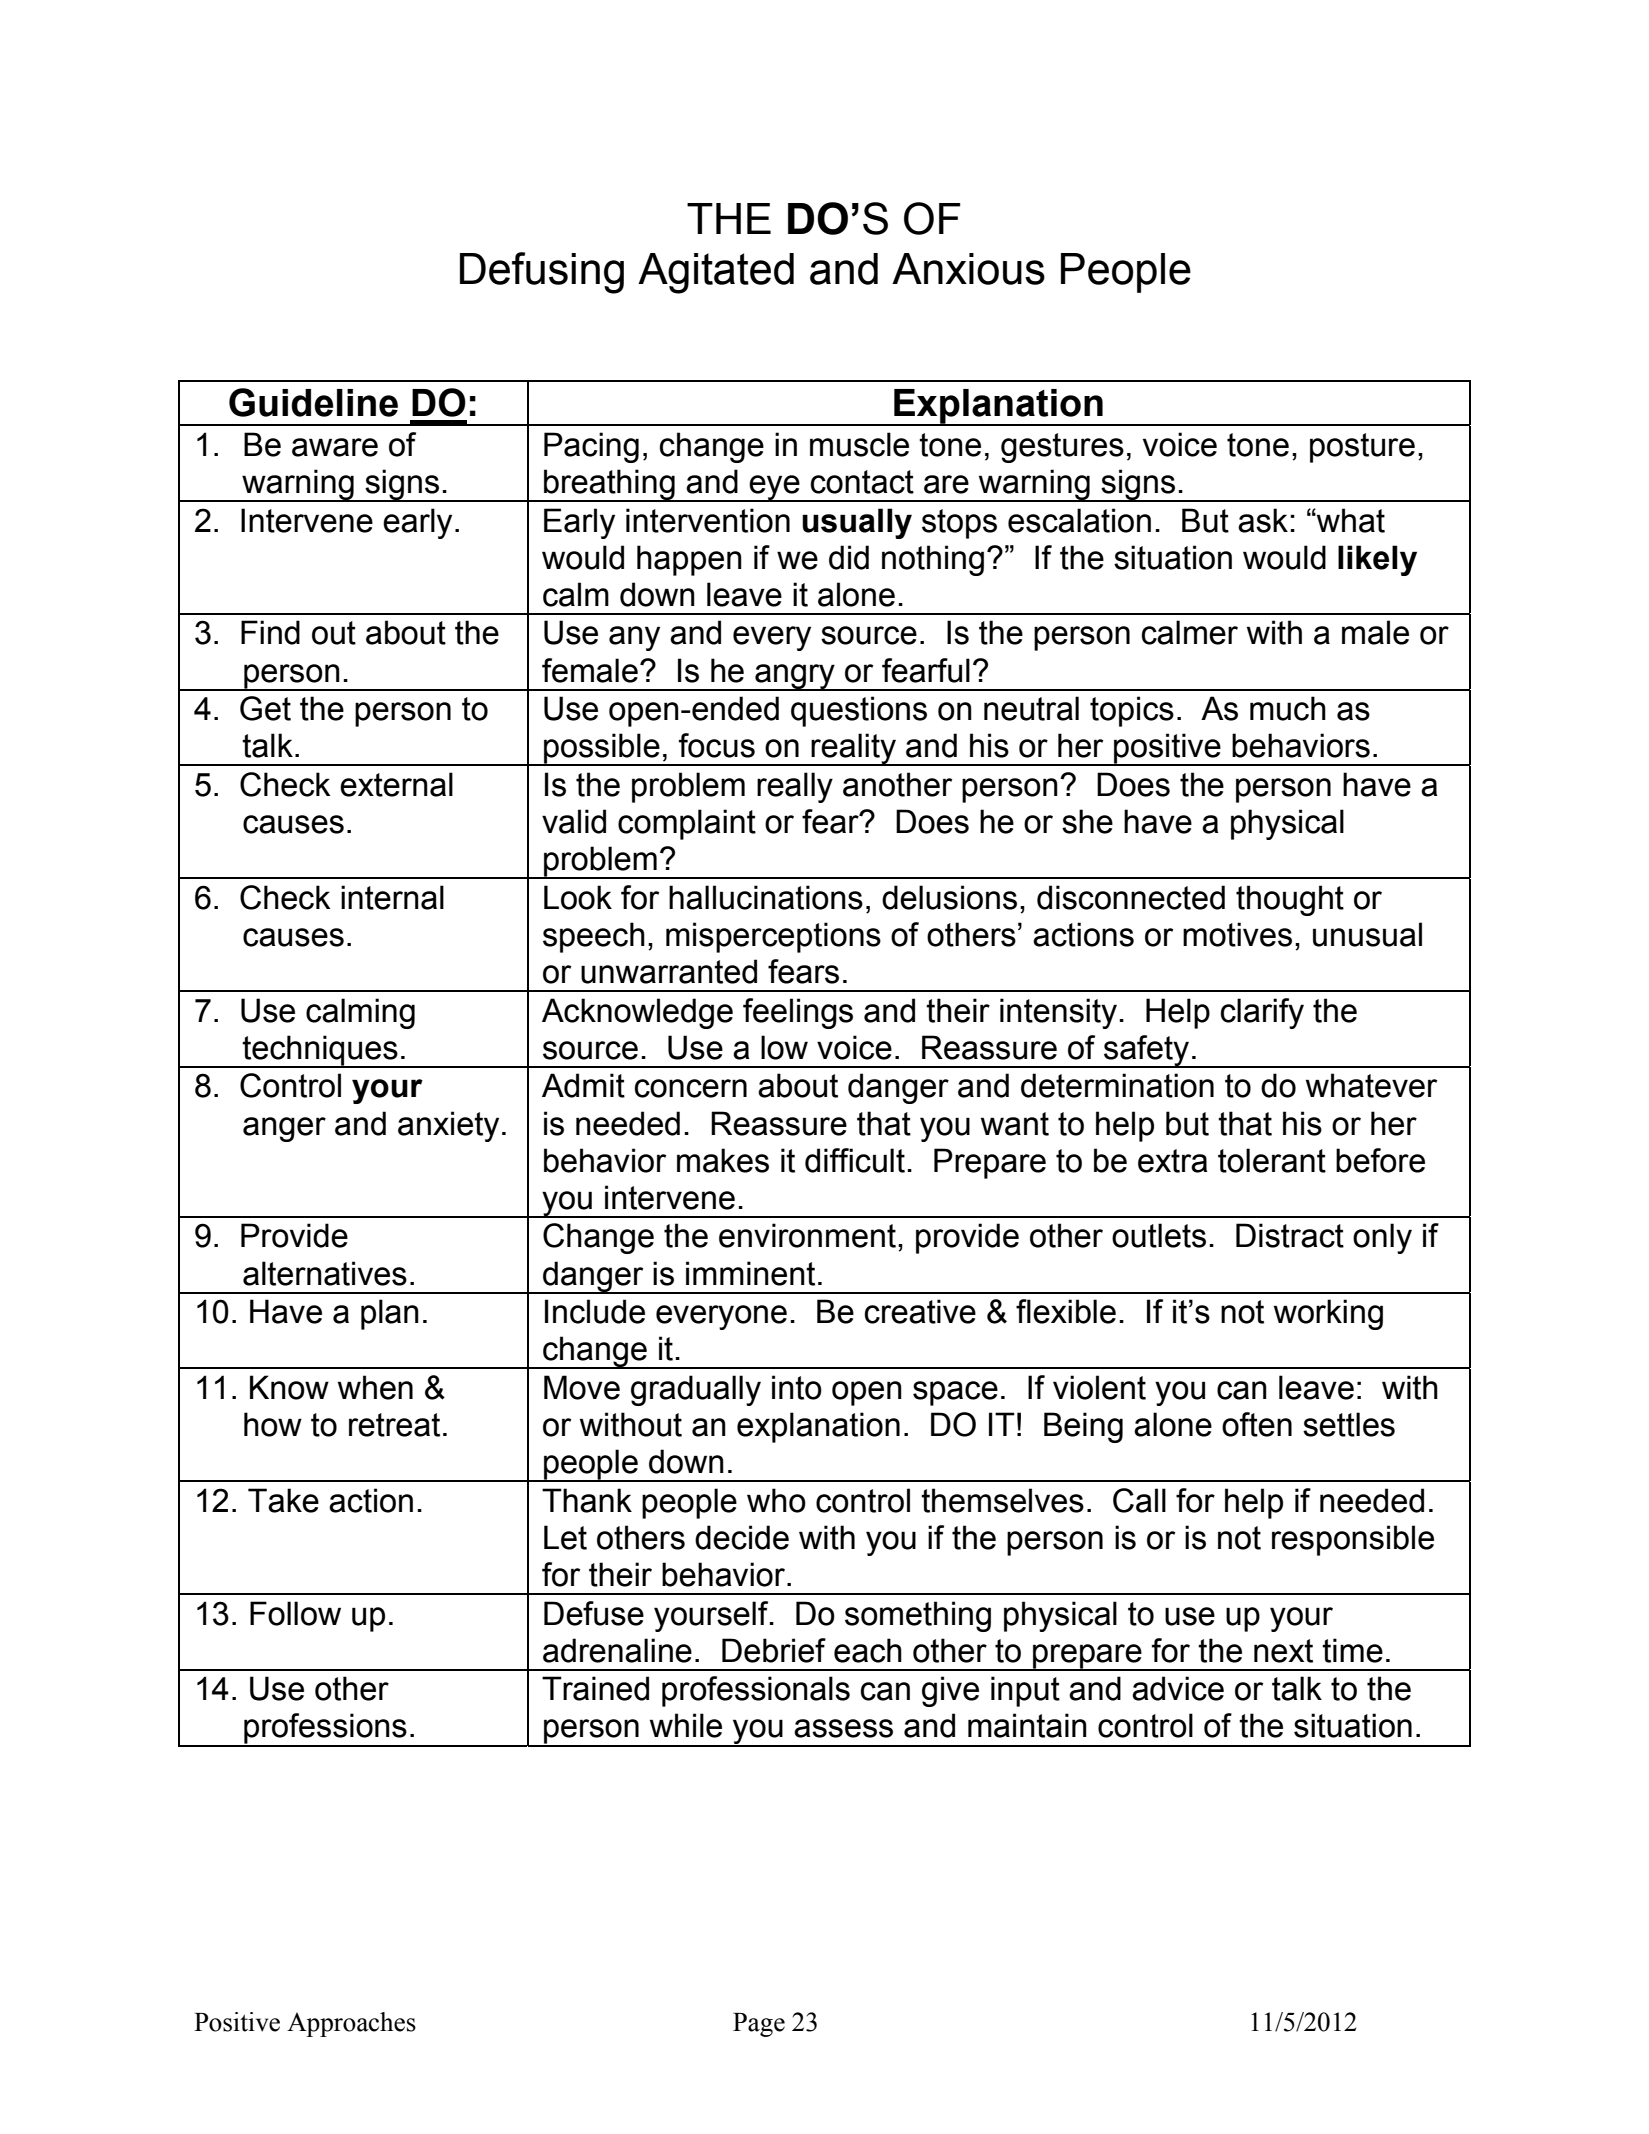 This document has height=2134, width=1649. I want to click on difficult, so click(855, 1160).
